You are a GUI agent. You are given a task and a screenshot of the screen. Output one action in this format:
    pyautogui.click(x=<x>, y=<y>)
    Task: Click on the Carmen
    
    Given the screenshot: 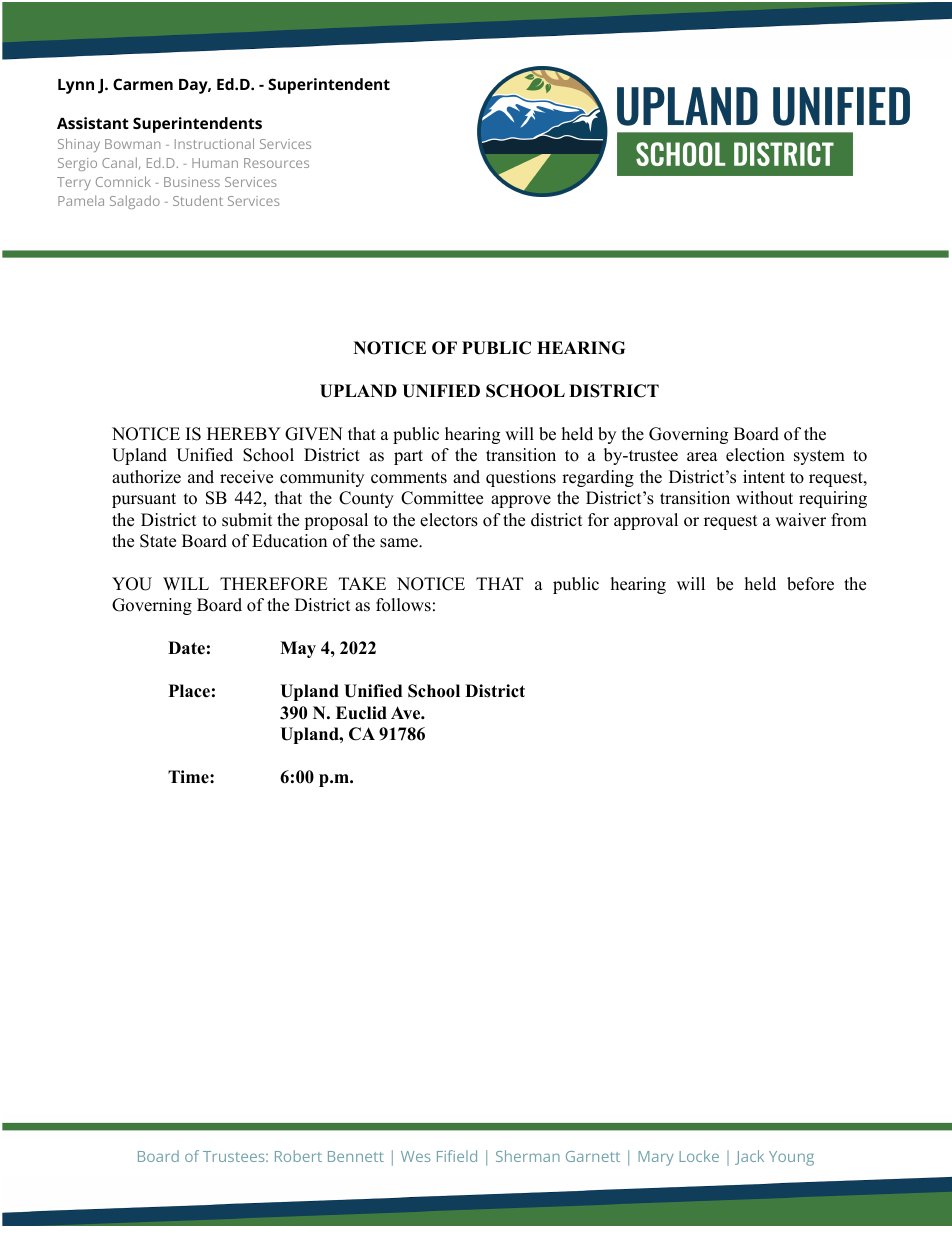 What is the action you would take?
    pyautogui.click(x=143, y=84)
